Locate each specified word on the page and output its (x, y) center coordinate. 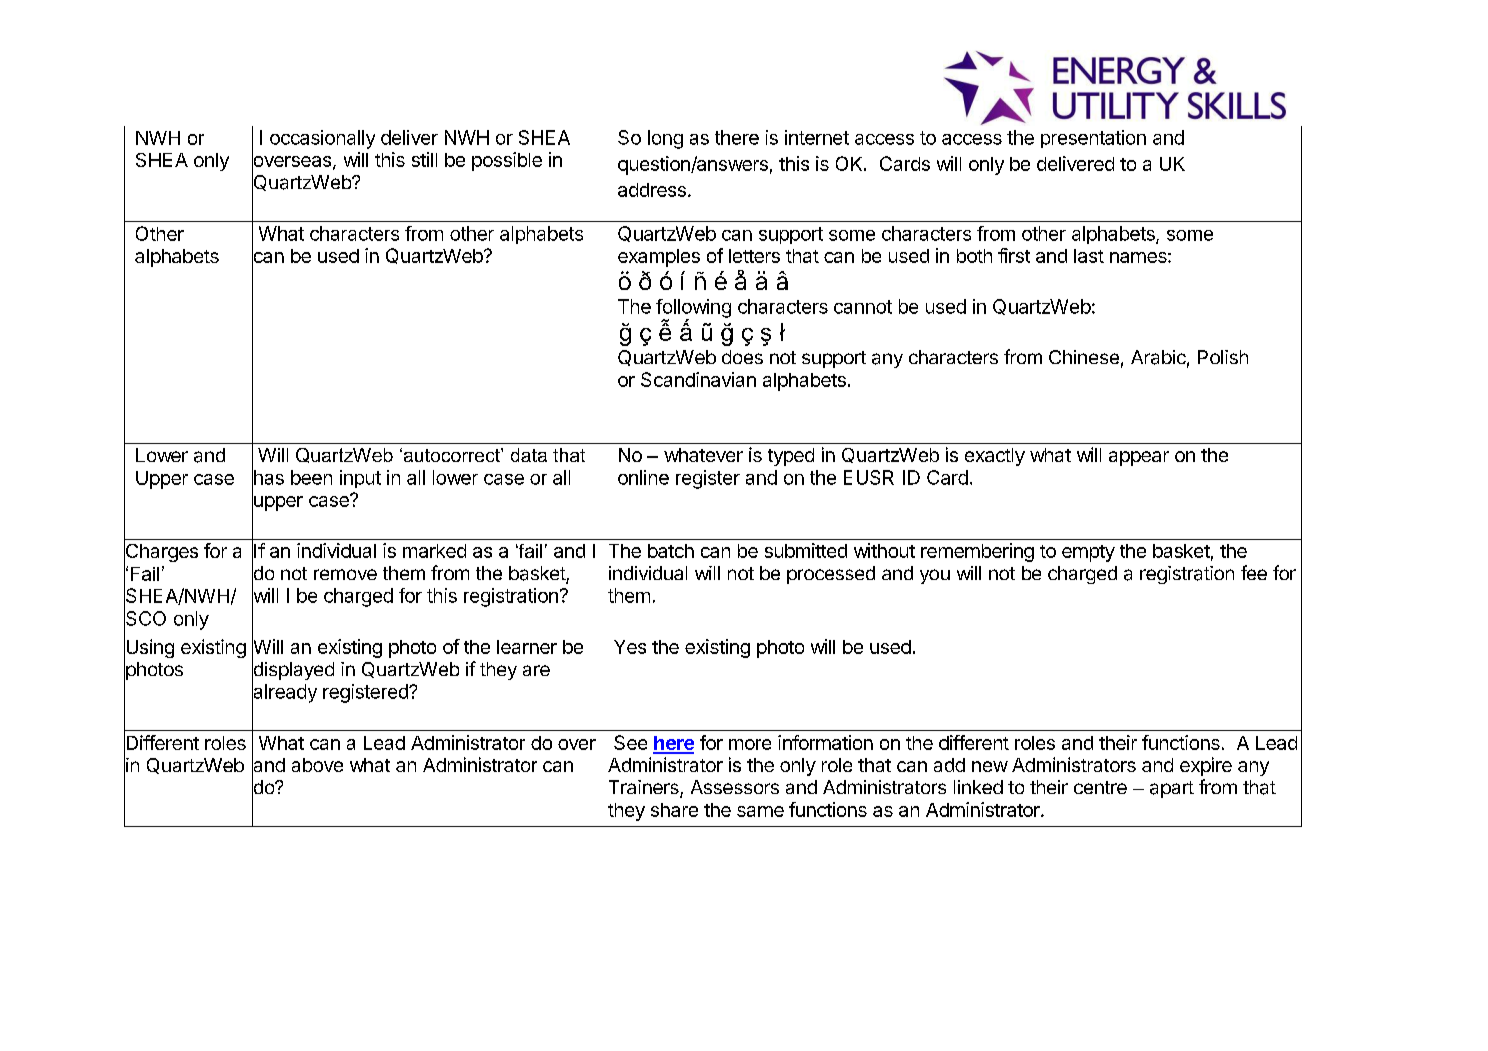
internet (817, 137)
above (317, 765)
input (360, 479)
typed (791, 457)
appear (1139, 458)
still (424, 159)
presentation (1093, 139)
